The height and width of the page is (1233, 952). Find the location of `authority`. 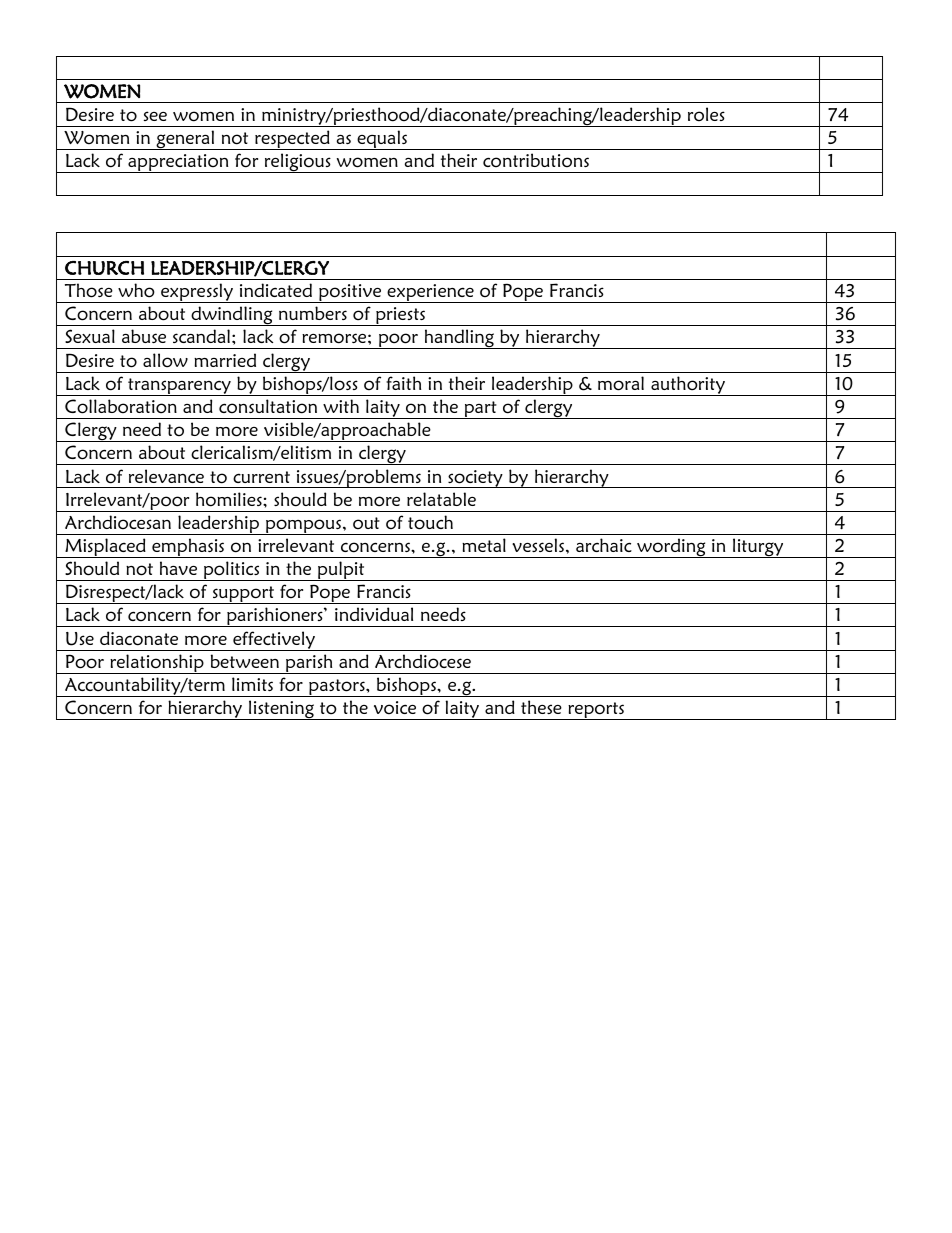

authority is located at coordinates (688, 386).
